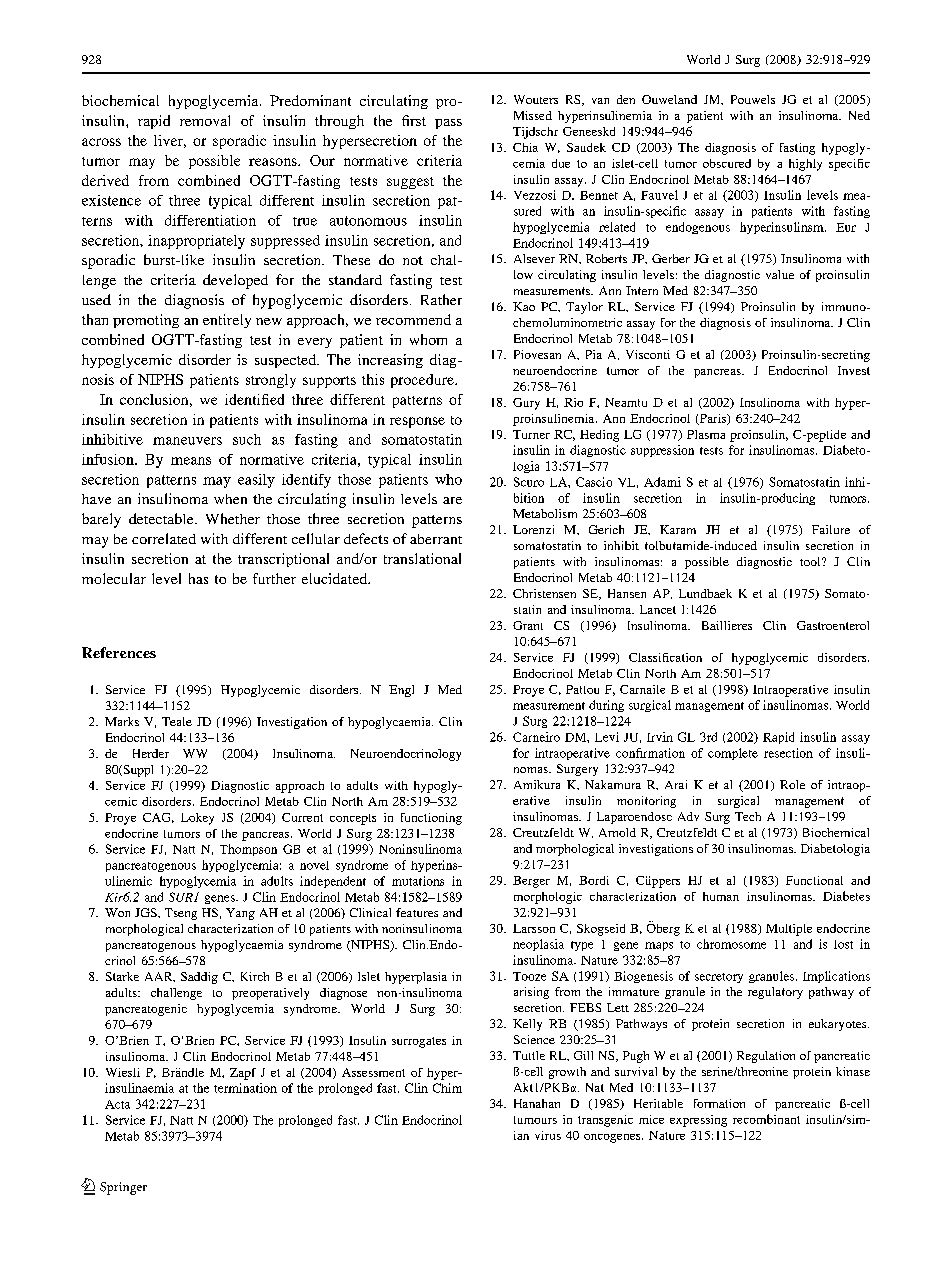 This document has width=952, height=1265. What do you see at coordinates (205, 120) in the document?
I see `removal` at bounding box center [205, 120].
